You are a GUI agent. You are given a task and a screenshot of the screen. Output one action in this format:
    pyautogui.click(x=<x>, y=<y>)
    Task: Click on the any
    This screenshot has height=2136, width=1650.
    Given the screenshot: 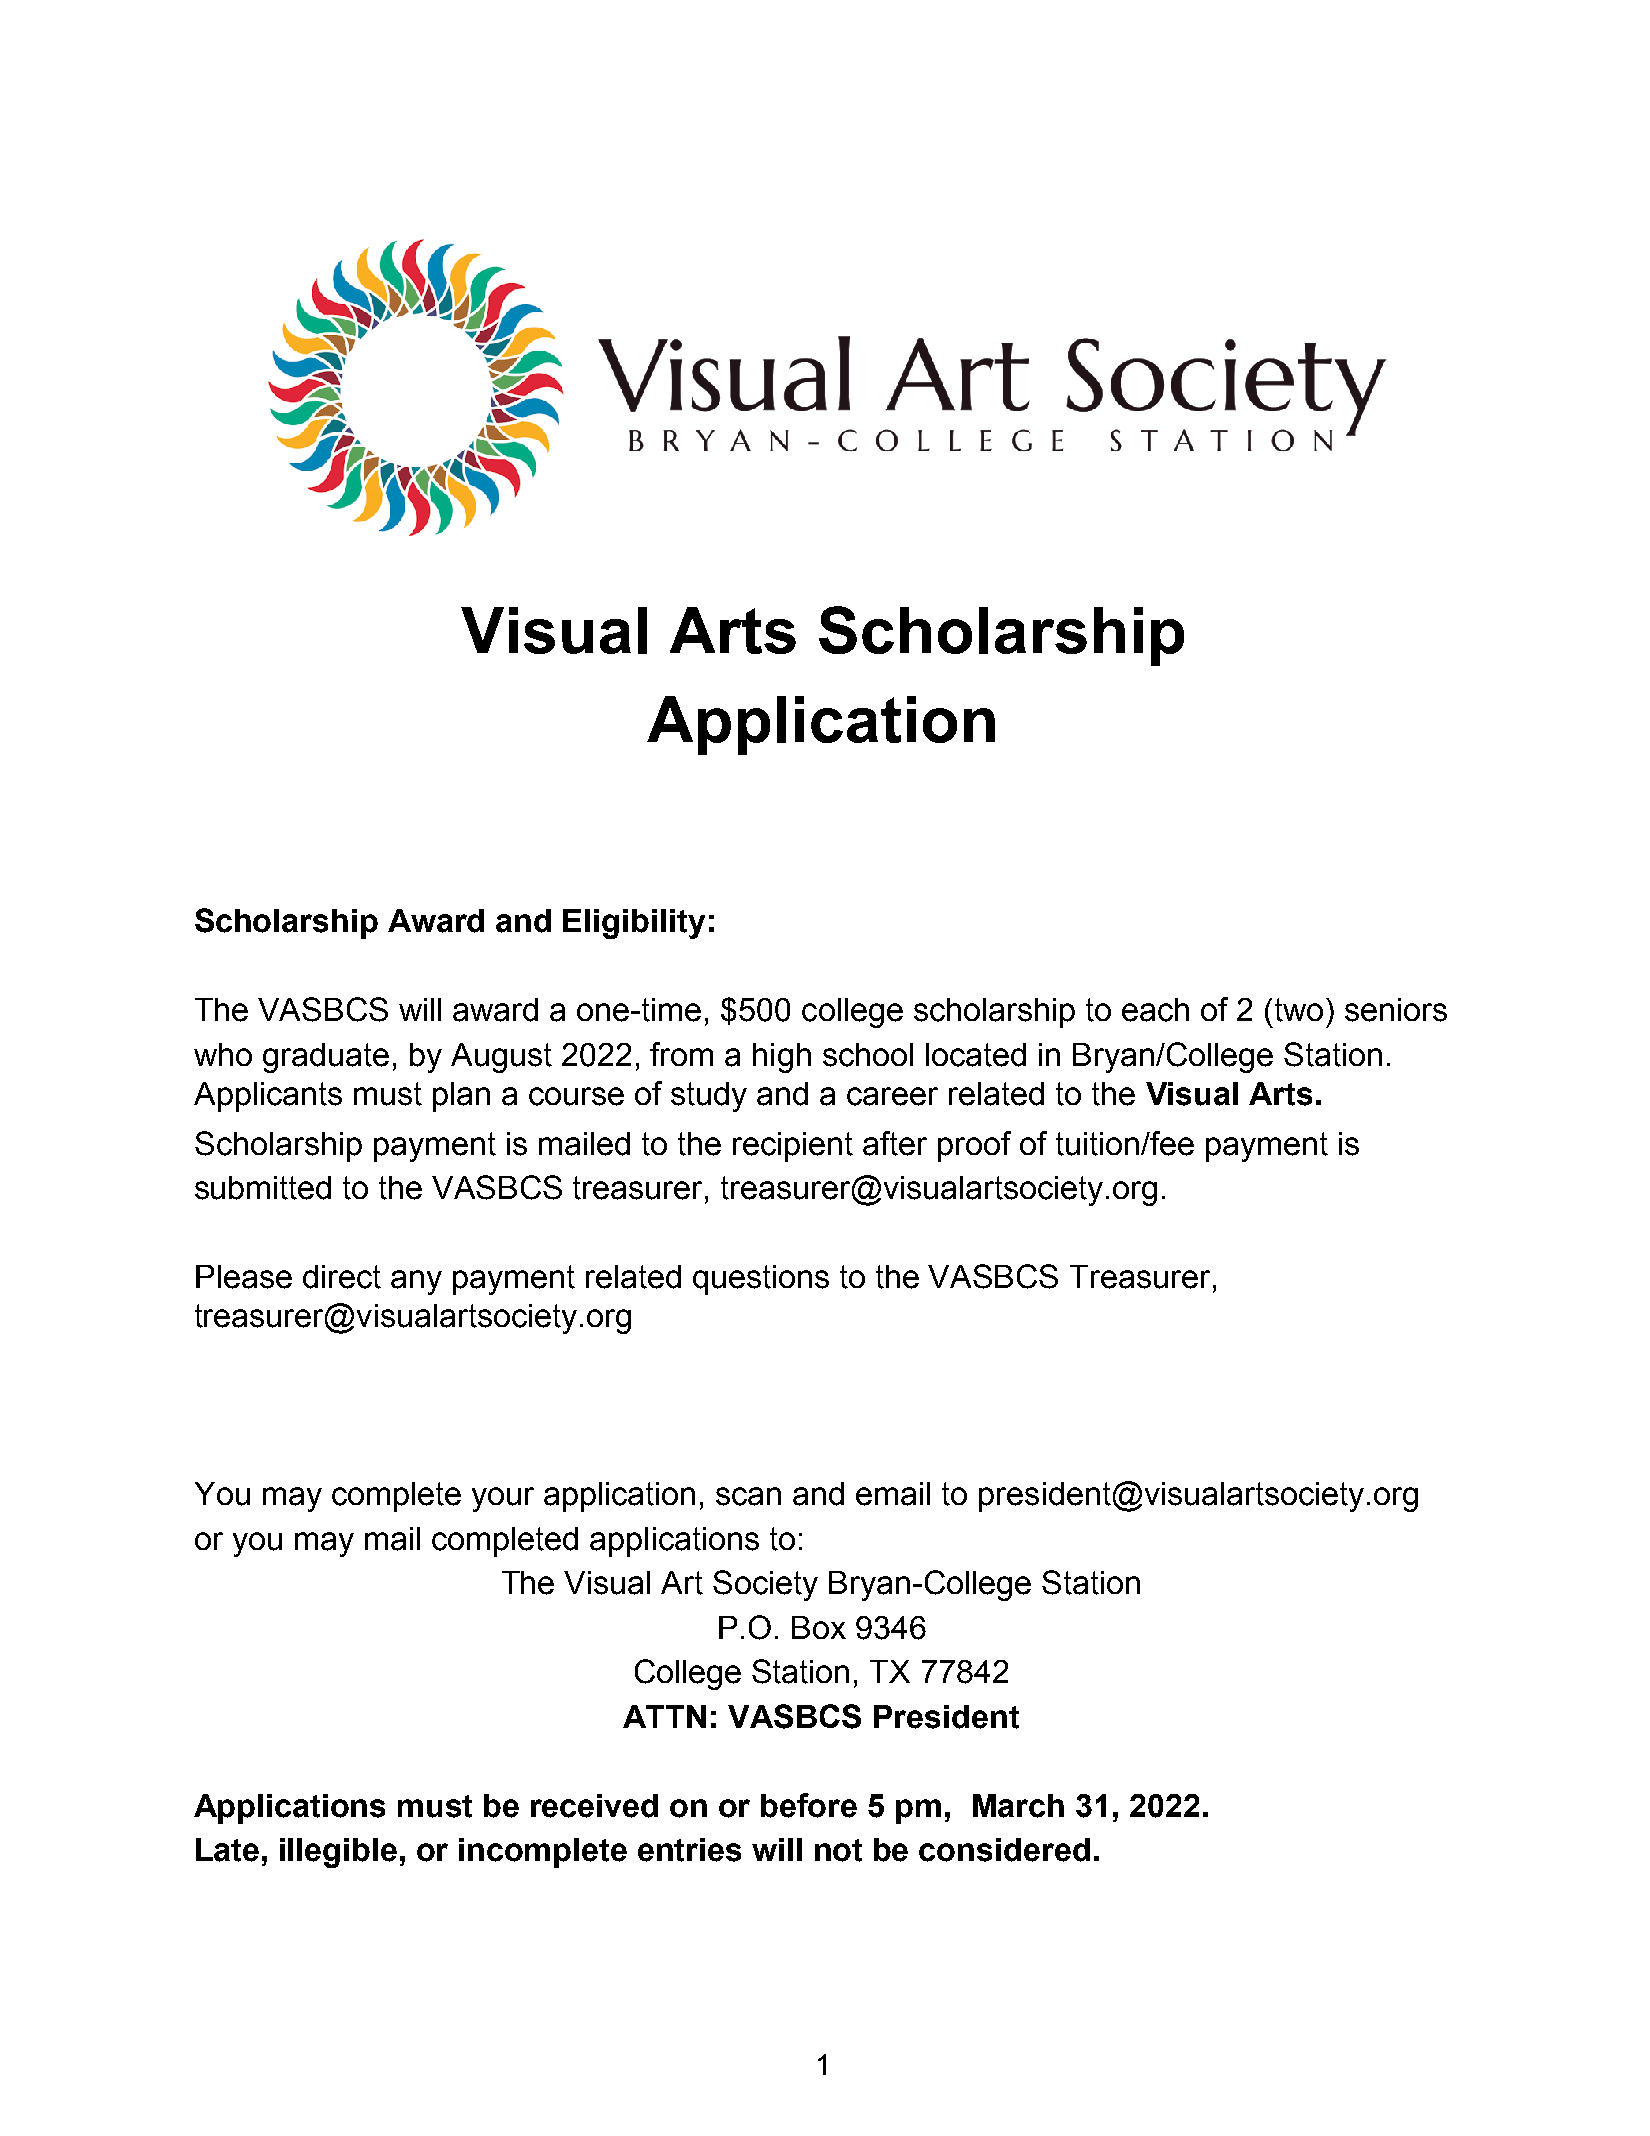 What is the action you would take?
    pyautogui.click(x=416, y=1282)
